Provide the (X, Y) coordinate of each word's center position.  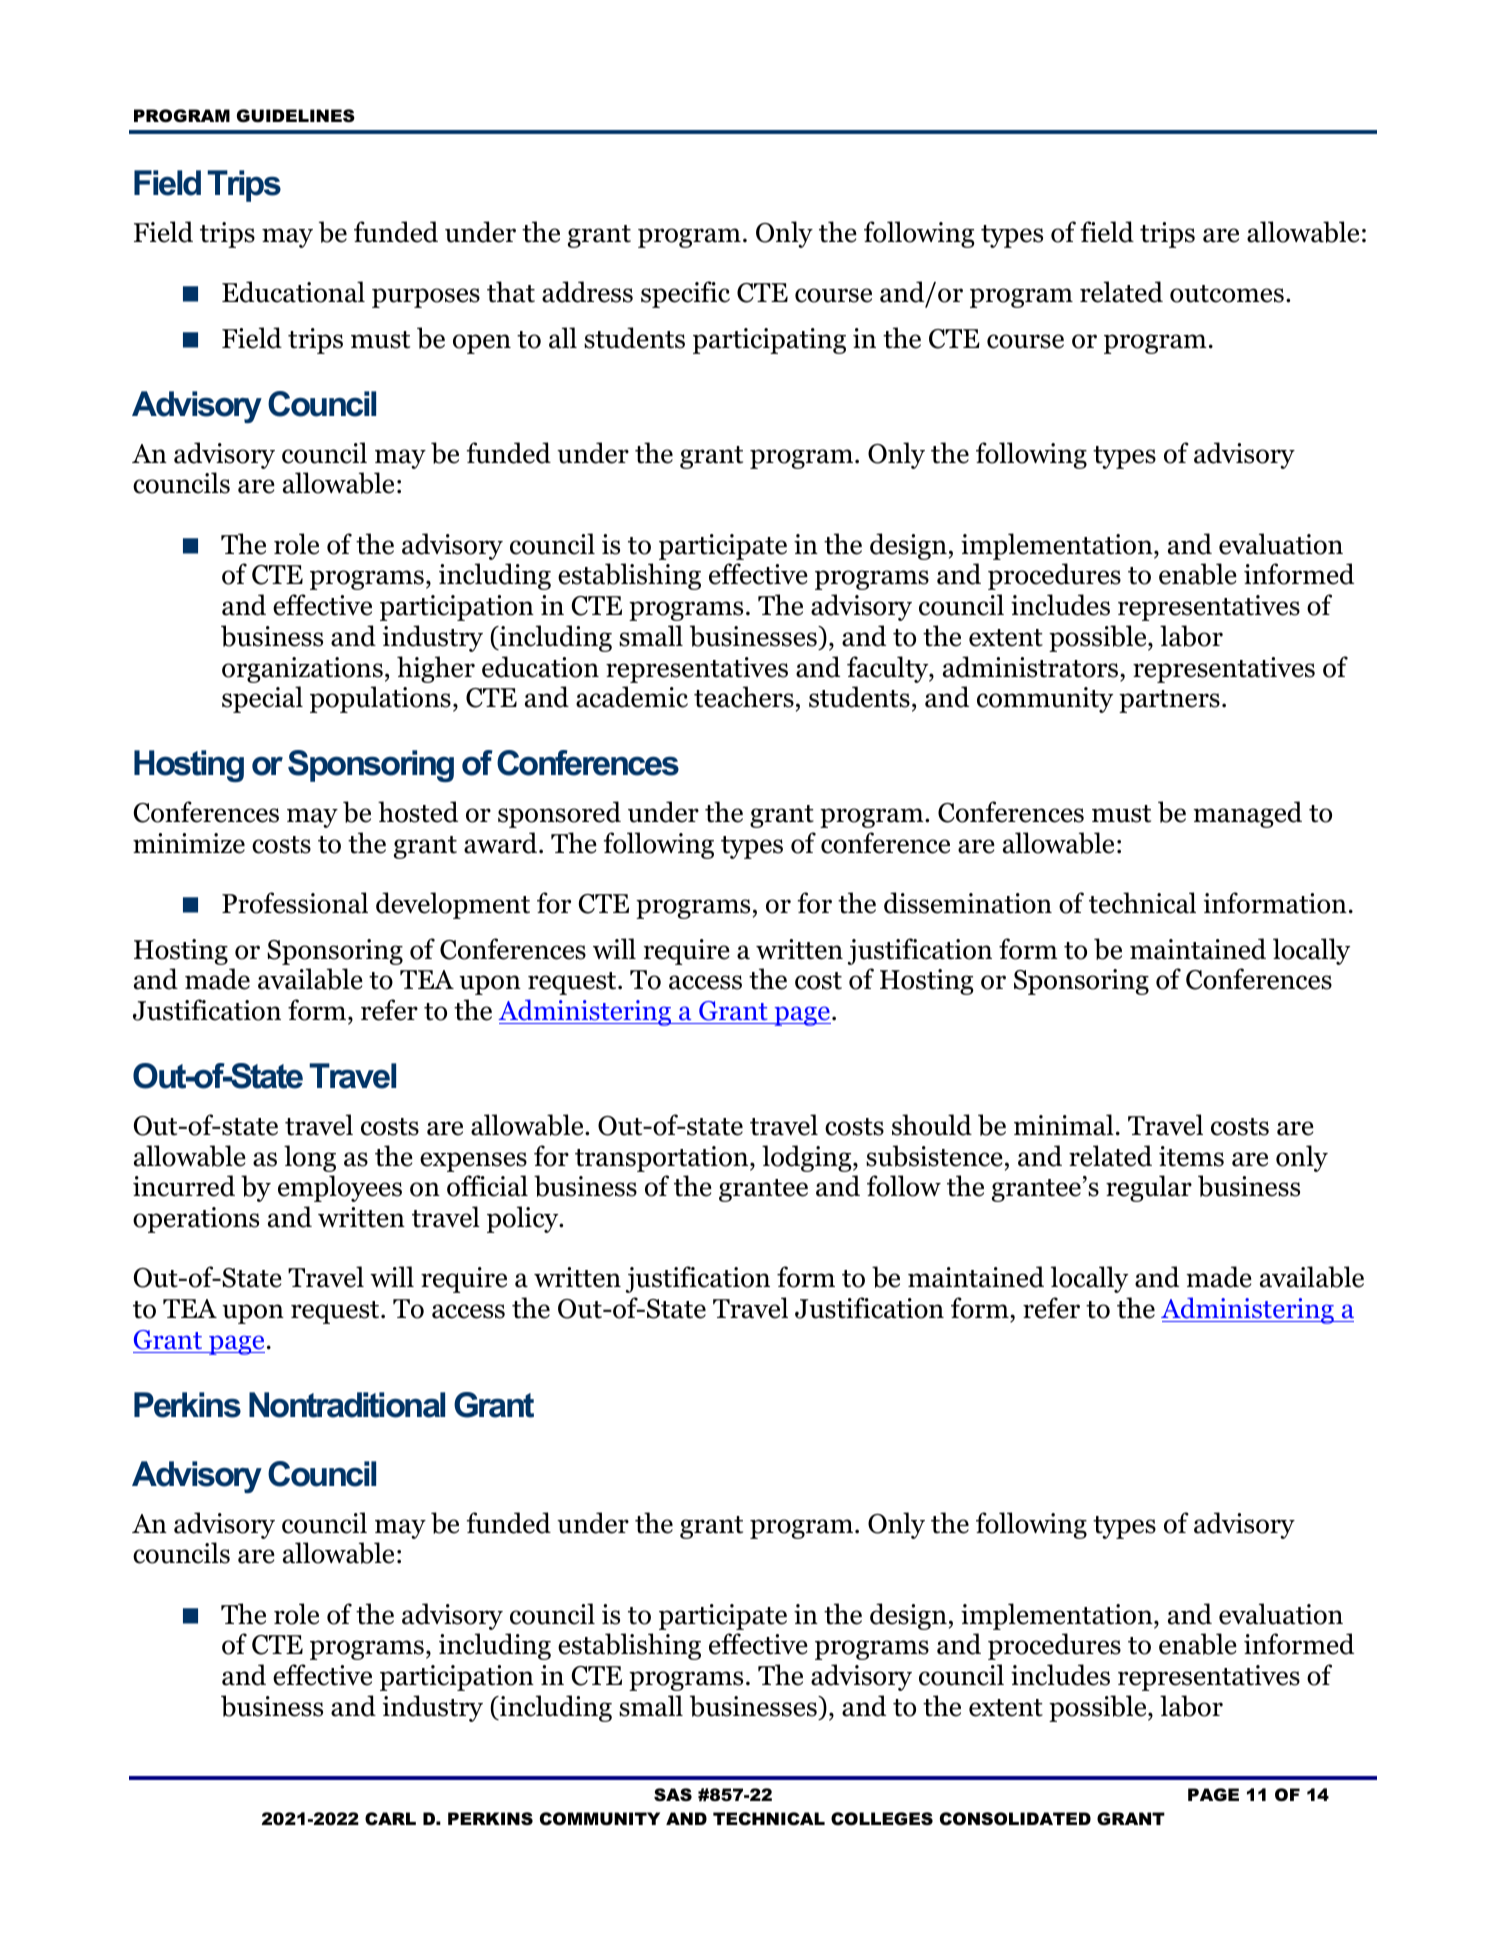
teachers (744, 697)
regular (1149, 1188)
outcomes (1227, 294)
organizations (302, 670)
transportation (663, 1159)
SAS (673, 1794)
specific (685, 294)
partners (1169, 701)
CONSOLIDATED (1015, 1819)
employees (340, 1188)
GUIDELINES (296, 115)
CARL (390, 1818)
